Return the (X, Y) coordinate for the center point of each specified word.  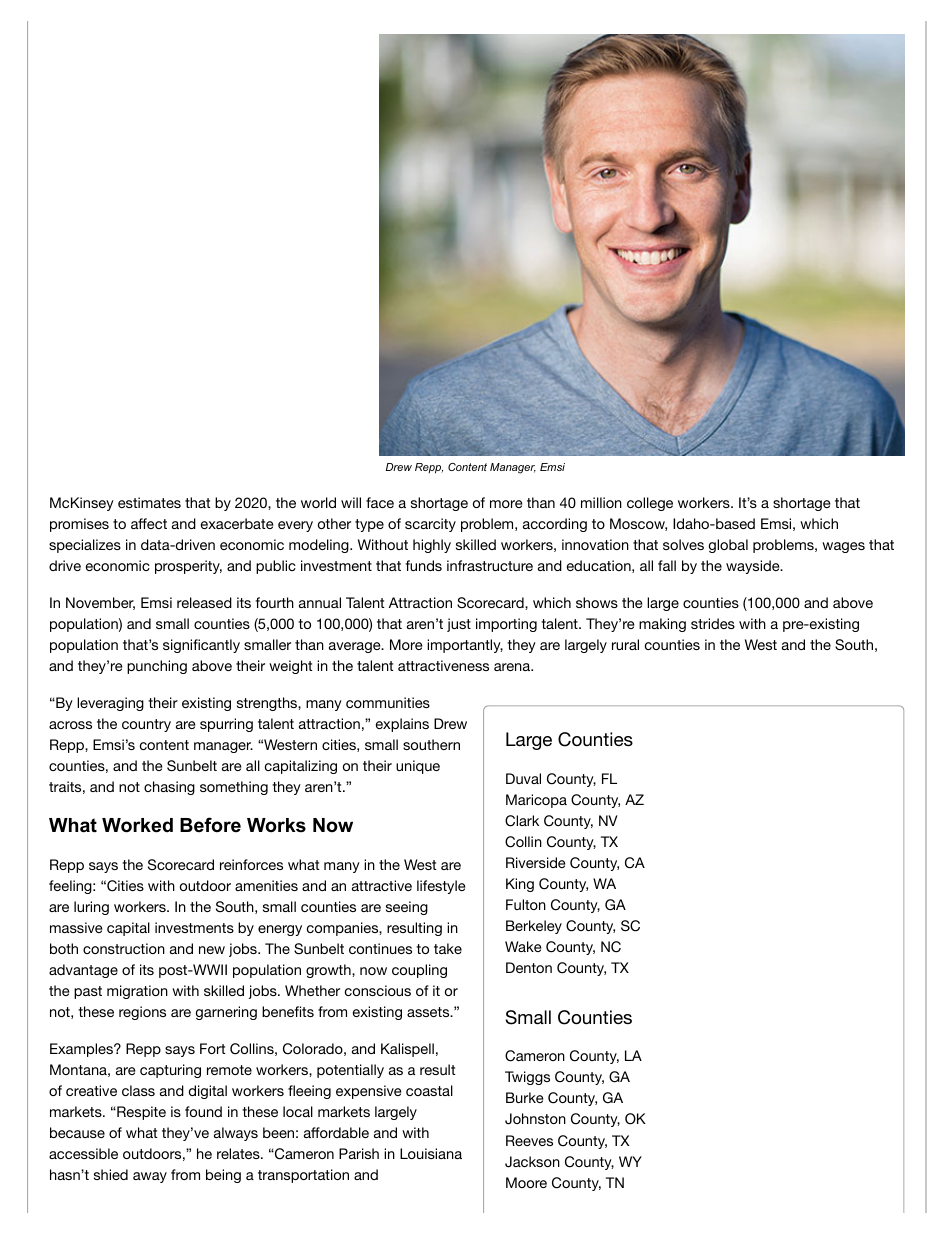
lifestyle (441, 887)
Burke (525, 1097)
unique (418, 767)
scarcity (430, 525)
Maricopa (536, 801)
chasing (169, 788)
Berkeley (534, 927)
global (728, 546)
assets (429, 1012)
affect (149, 523)
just (459, 625)
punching (157, 667)
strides (713, 623)
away (150, 1177)
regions (142, 1013)
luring (91, 908)
